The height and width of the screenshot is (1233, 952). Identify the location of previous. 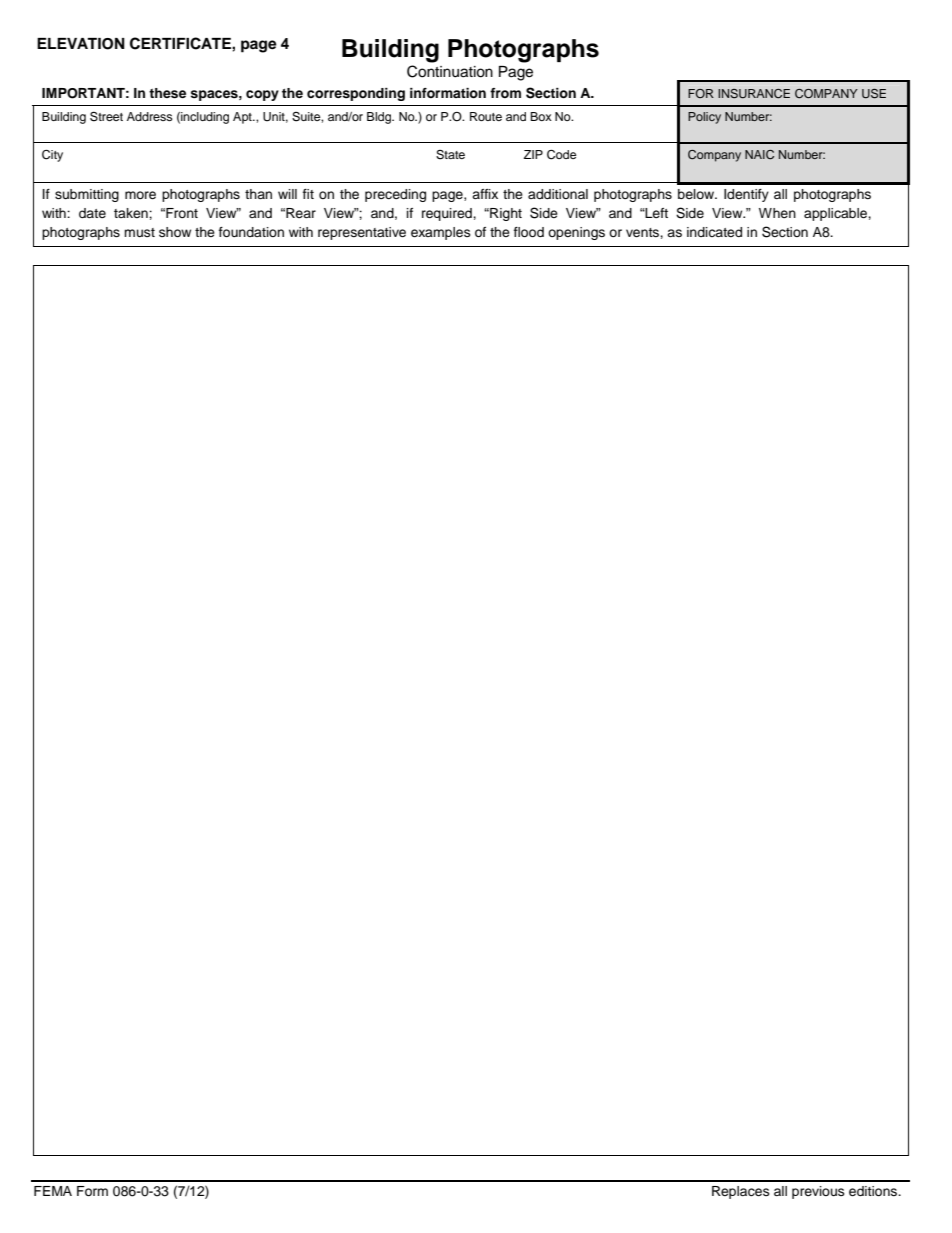
(818, 1192).
